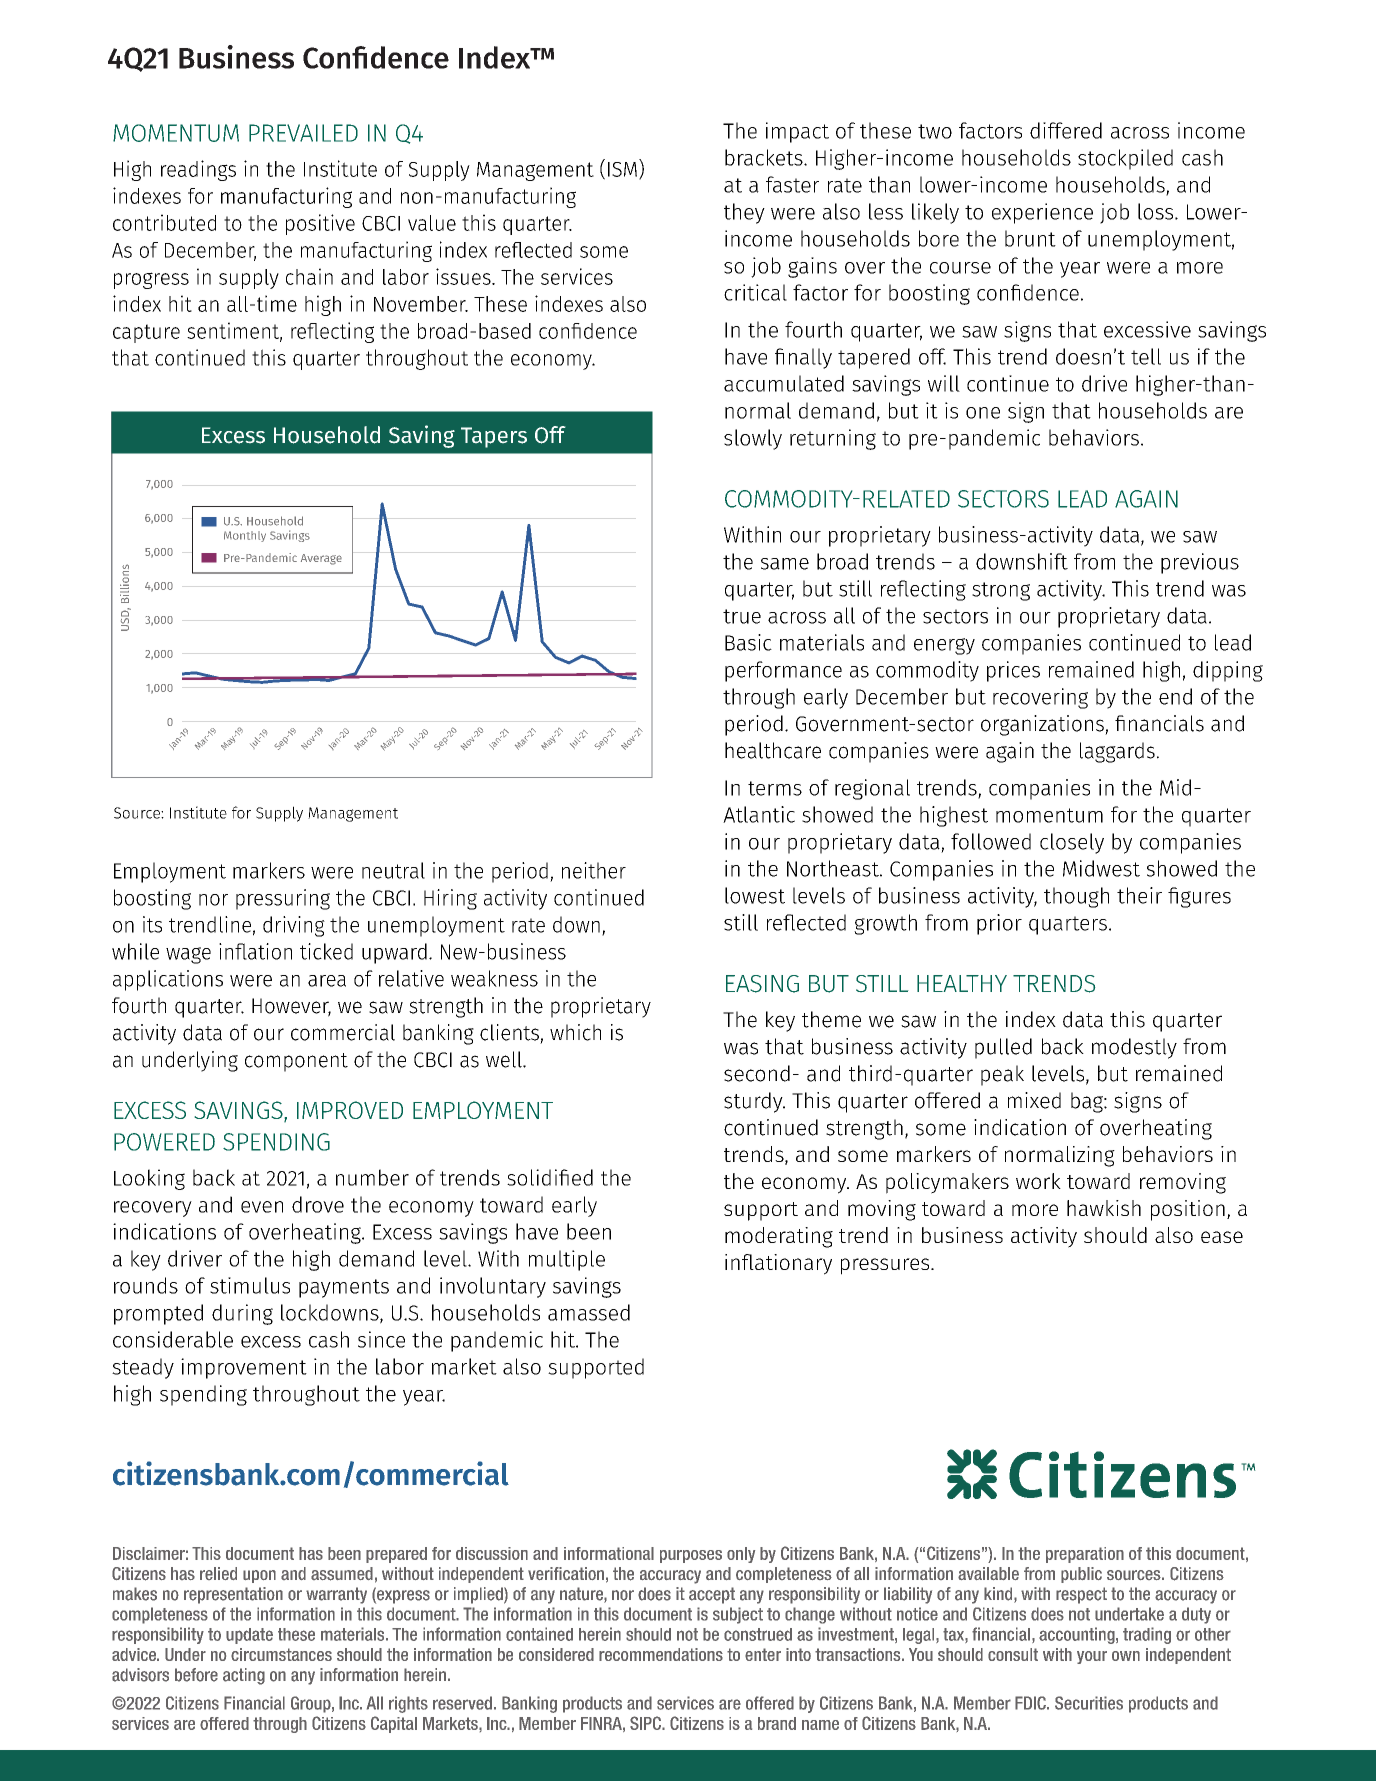 The height and width of the image is (1781, 1376). I want to click on hawkish, so click(1104, 1208).
